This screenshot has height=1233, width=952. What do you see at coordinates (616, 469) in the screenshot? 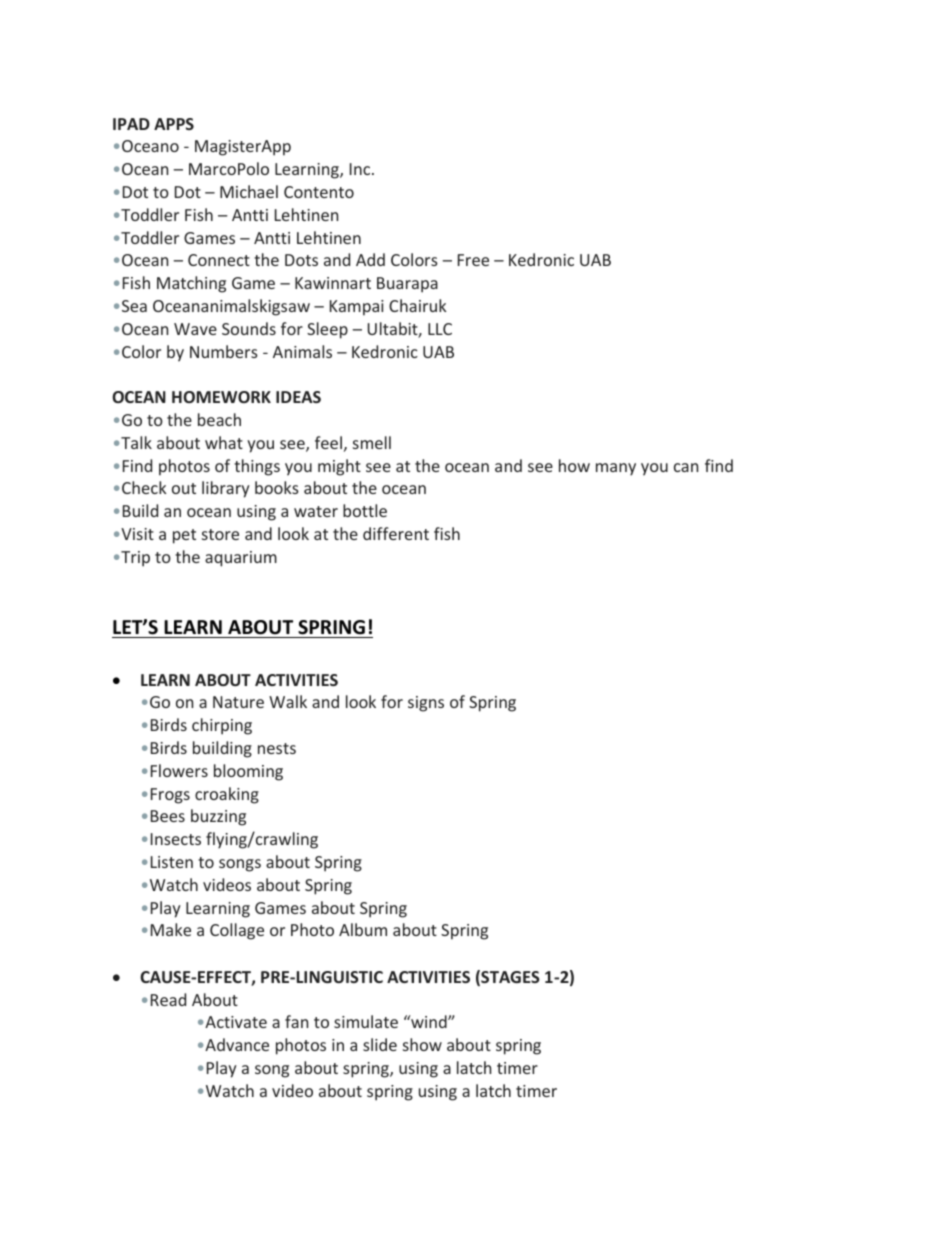
I see `many` at bounding box center [616, 469].
